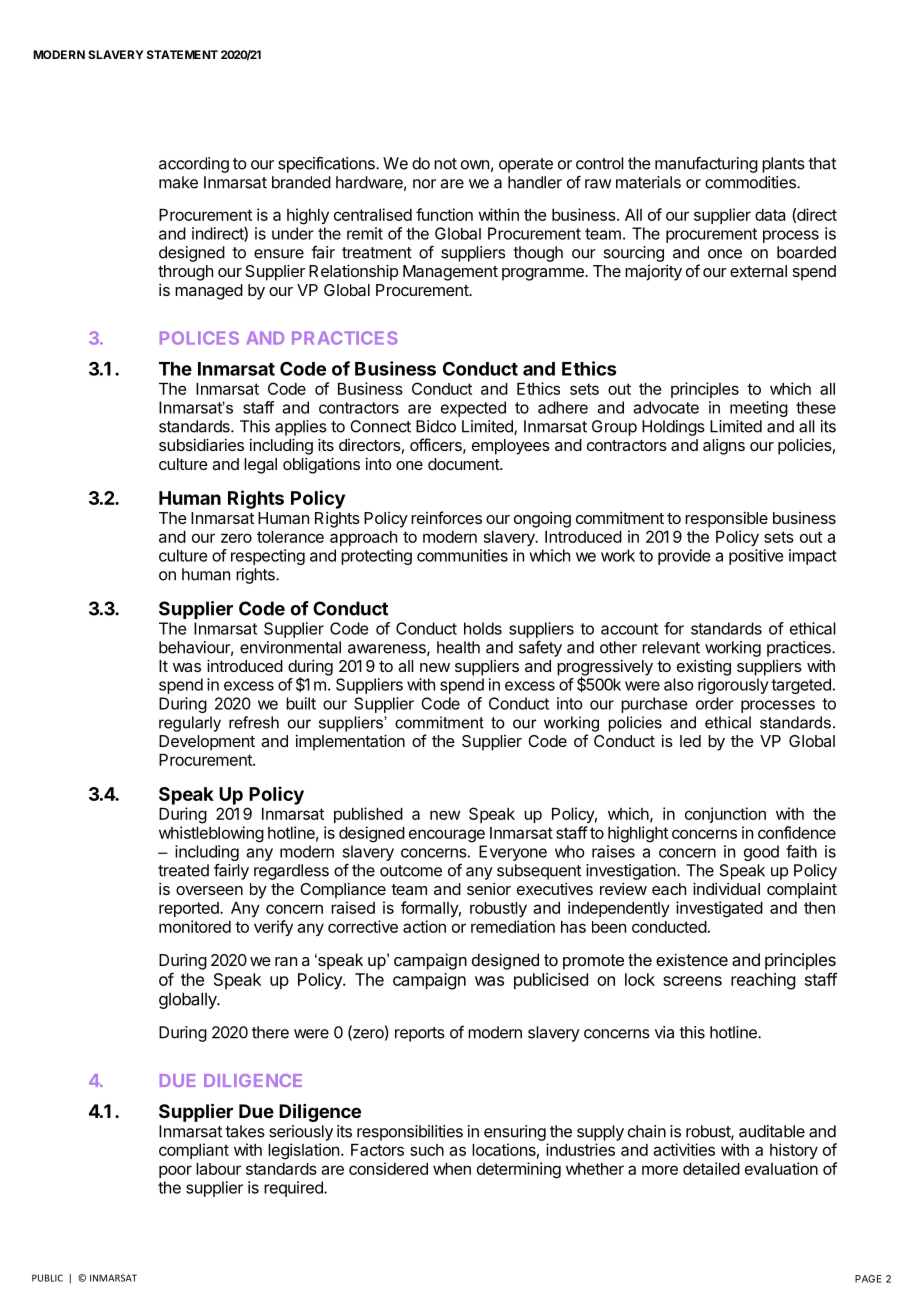  Describe the element at coordinates (182, 54) in the page. I see `STATEMENT` at that location.
